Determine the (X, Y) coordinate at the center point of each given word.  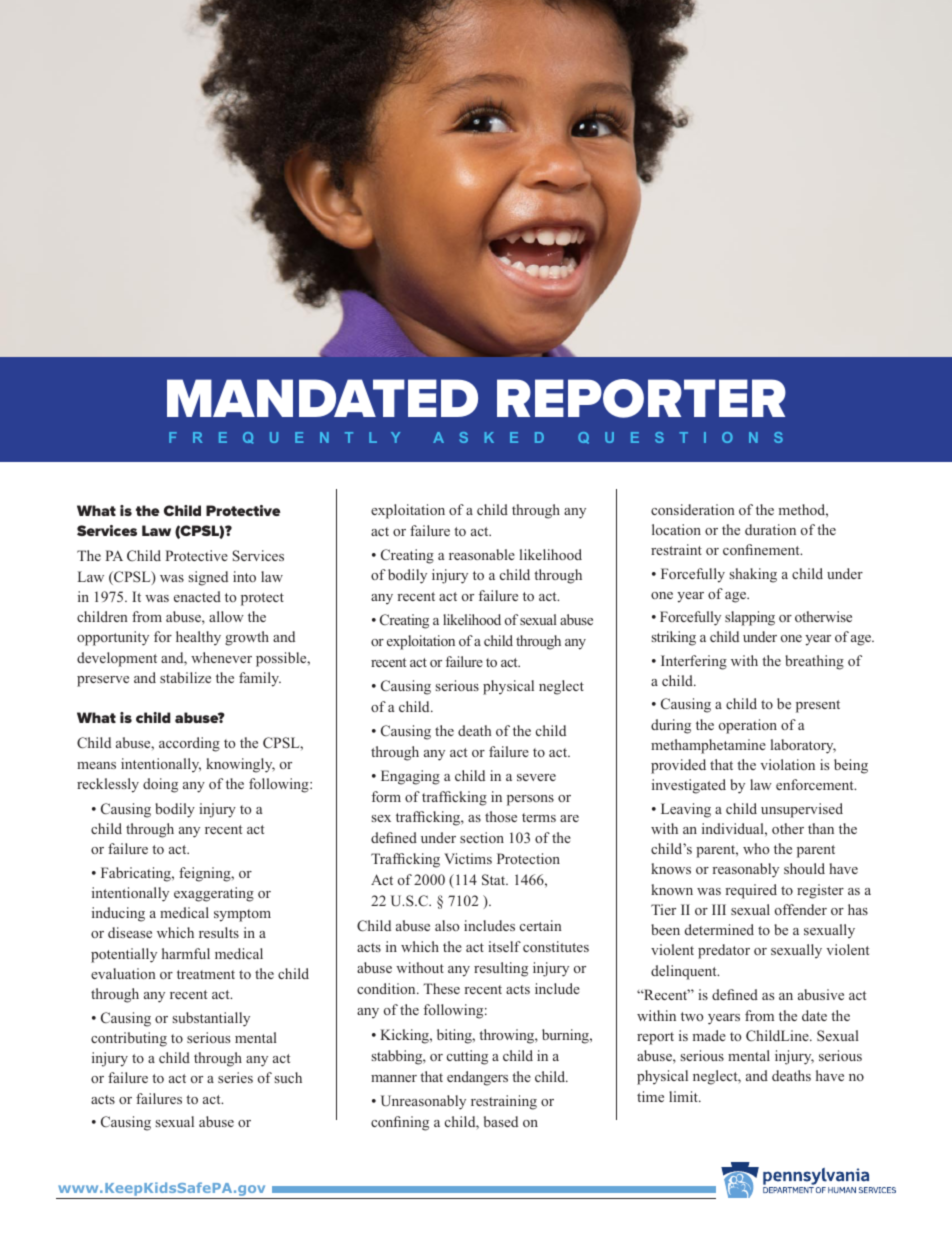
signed (208, 578)
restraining (504, 1102)
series (235, 1077)
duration (770, 529)
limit (684, 1096)
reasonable (482, 554)
